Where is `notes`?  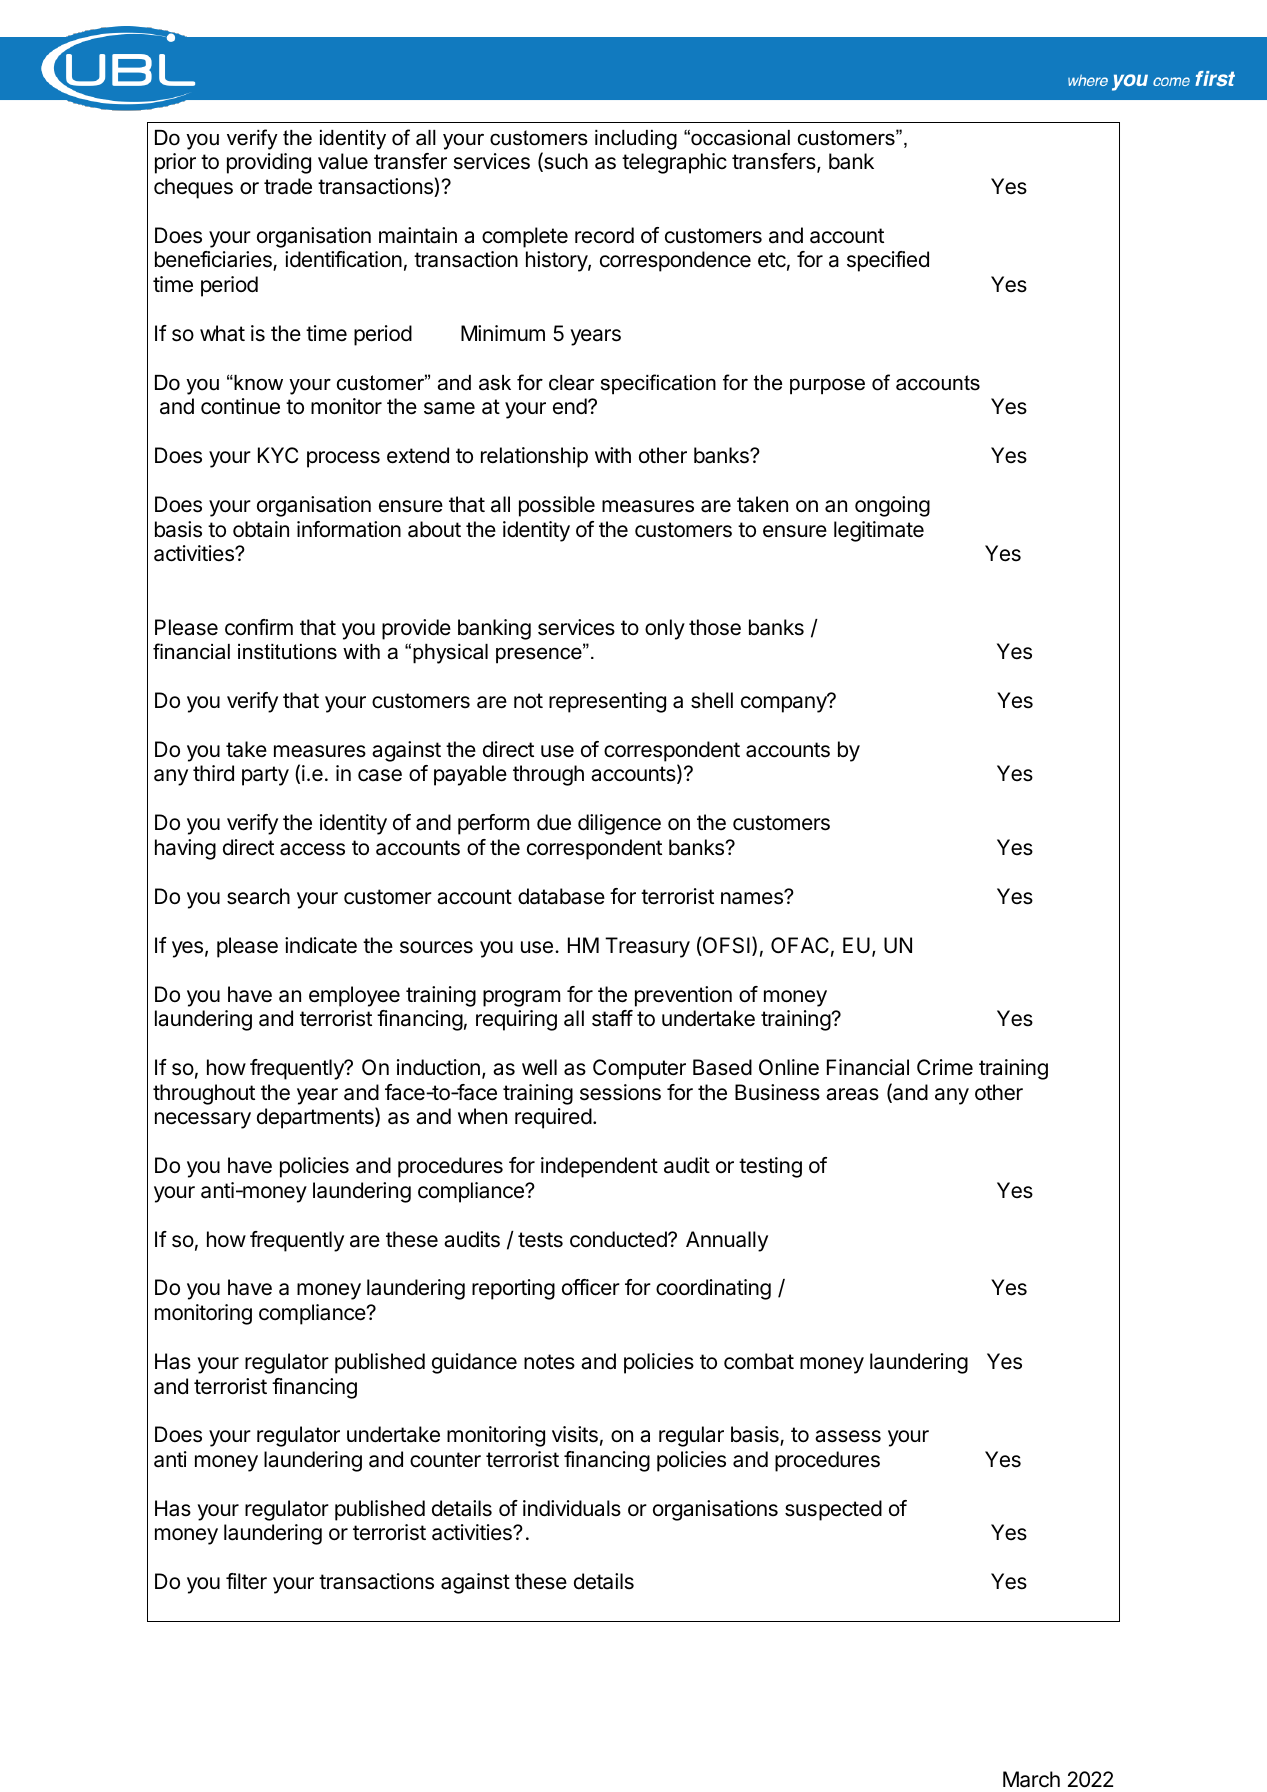
notes is located at coordinates (549, 1362).
